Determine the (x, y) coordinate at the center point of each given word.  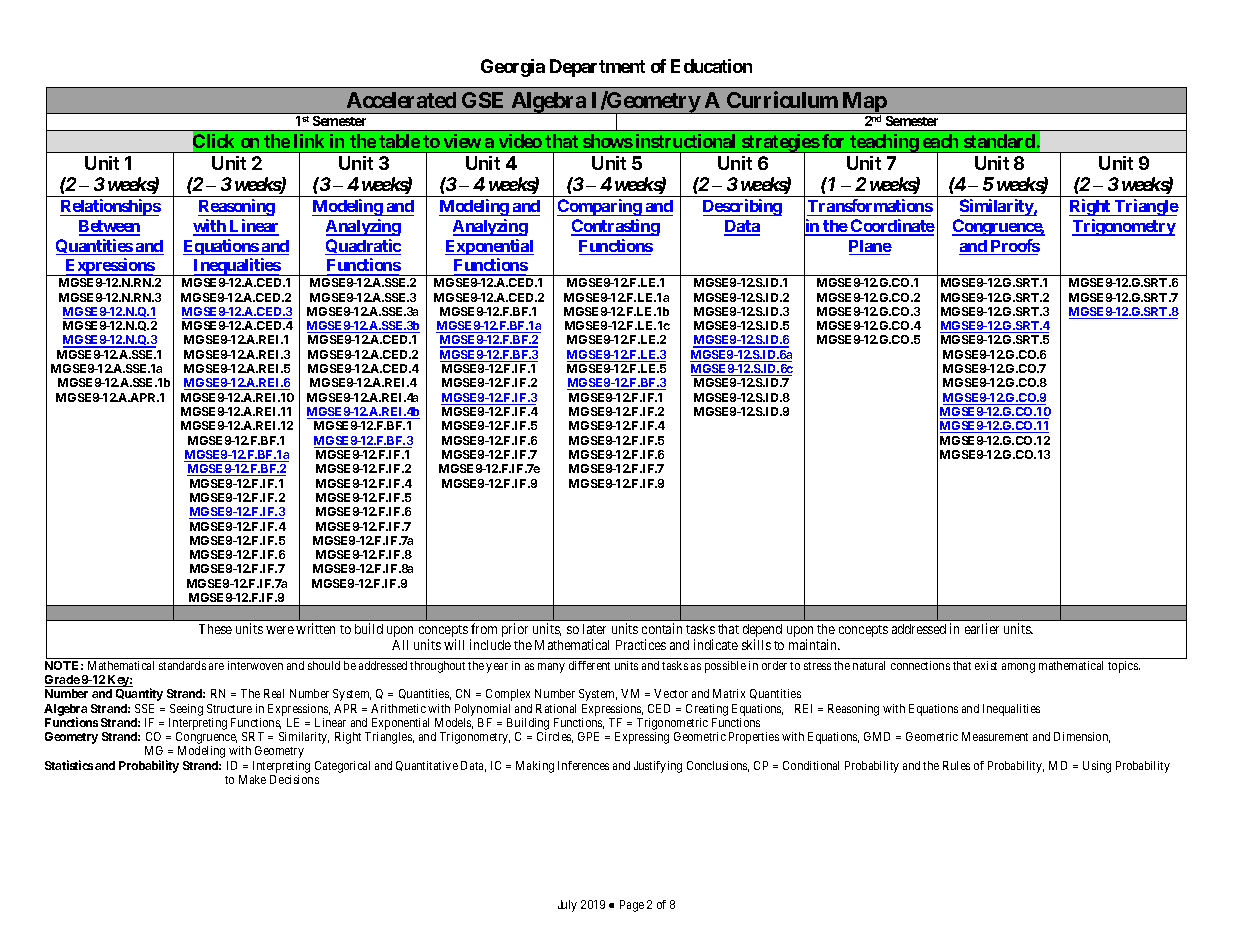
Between (109, 227)
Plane (870, 247)
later (594, 629)
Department (597, 68)
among (1018, 668)
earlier (982, 628)
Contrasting (615, 227)
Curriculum (782, 99)
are (216, 666)
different (589, 665)
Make (252, 779)
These (215, 629)
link (309, 141)
